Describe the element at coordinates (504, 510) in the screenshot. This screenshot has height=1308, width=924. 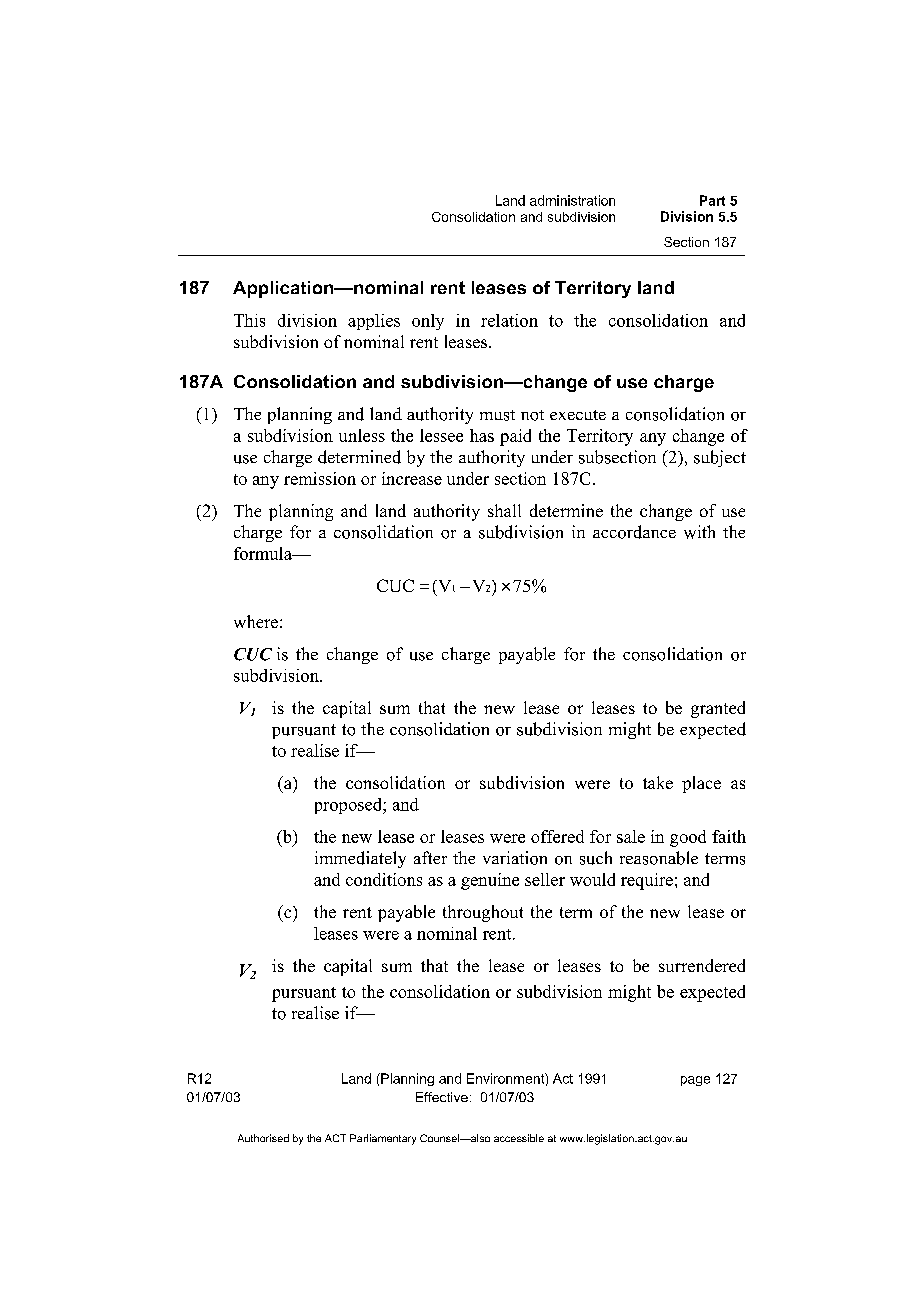
I see `shall` at that location.
